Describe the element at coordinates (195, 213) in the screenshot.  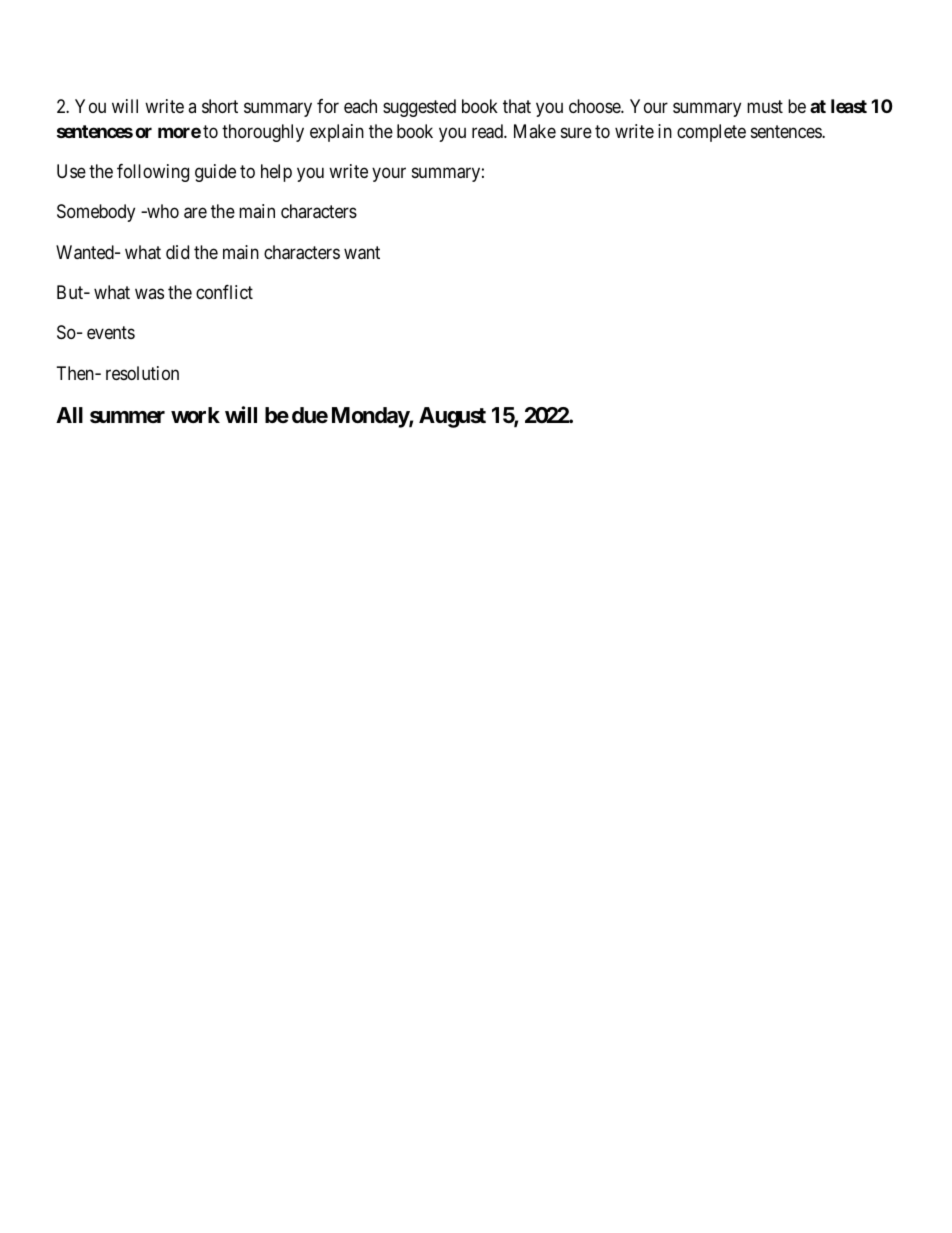
I see `are` at that location.
